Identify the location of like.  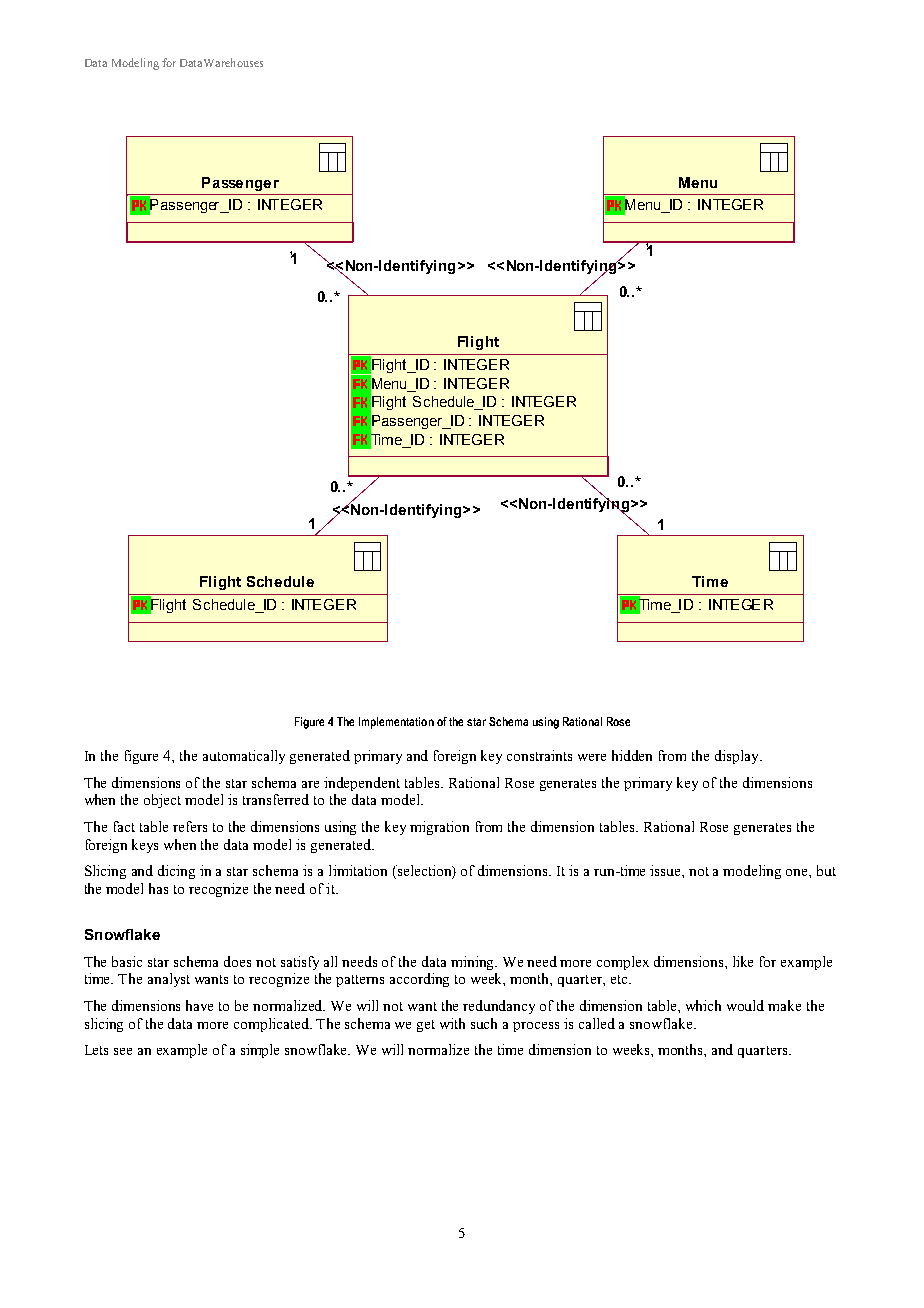
(743, 961).
